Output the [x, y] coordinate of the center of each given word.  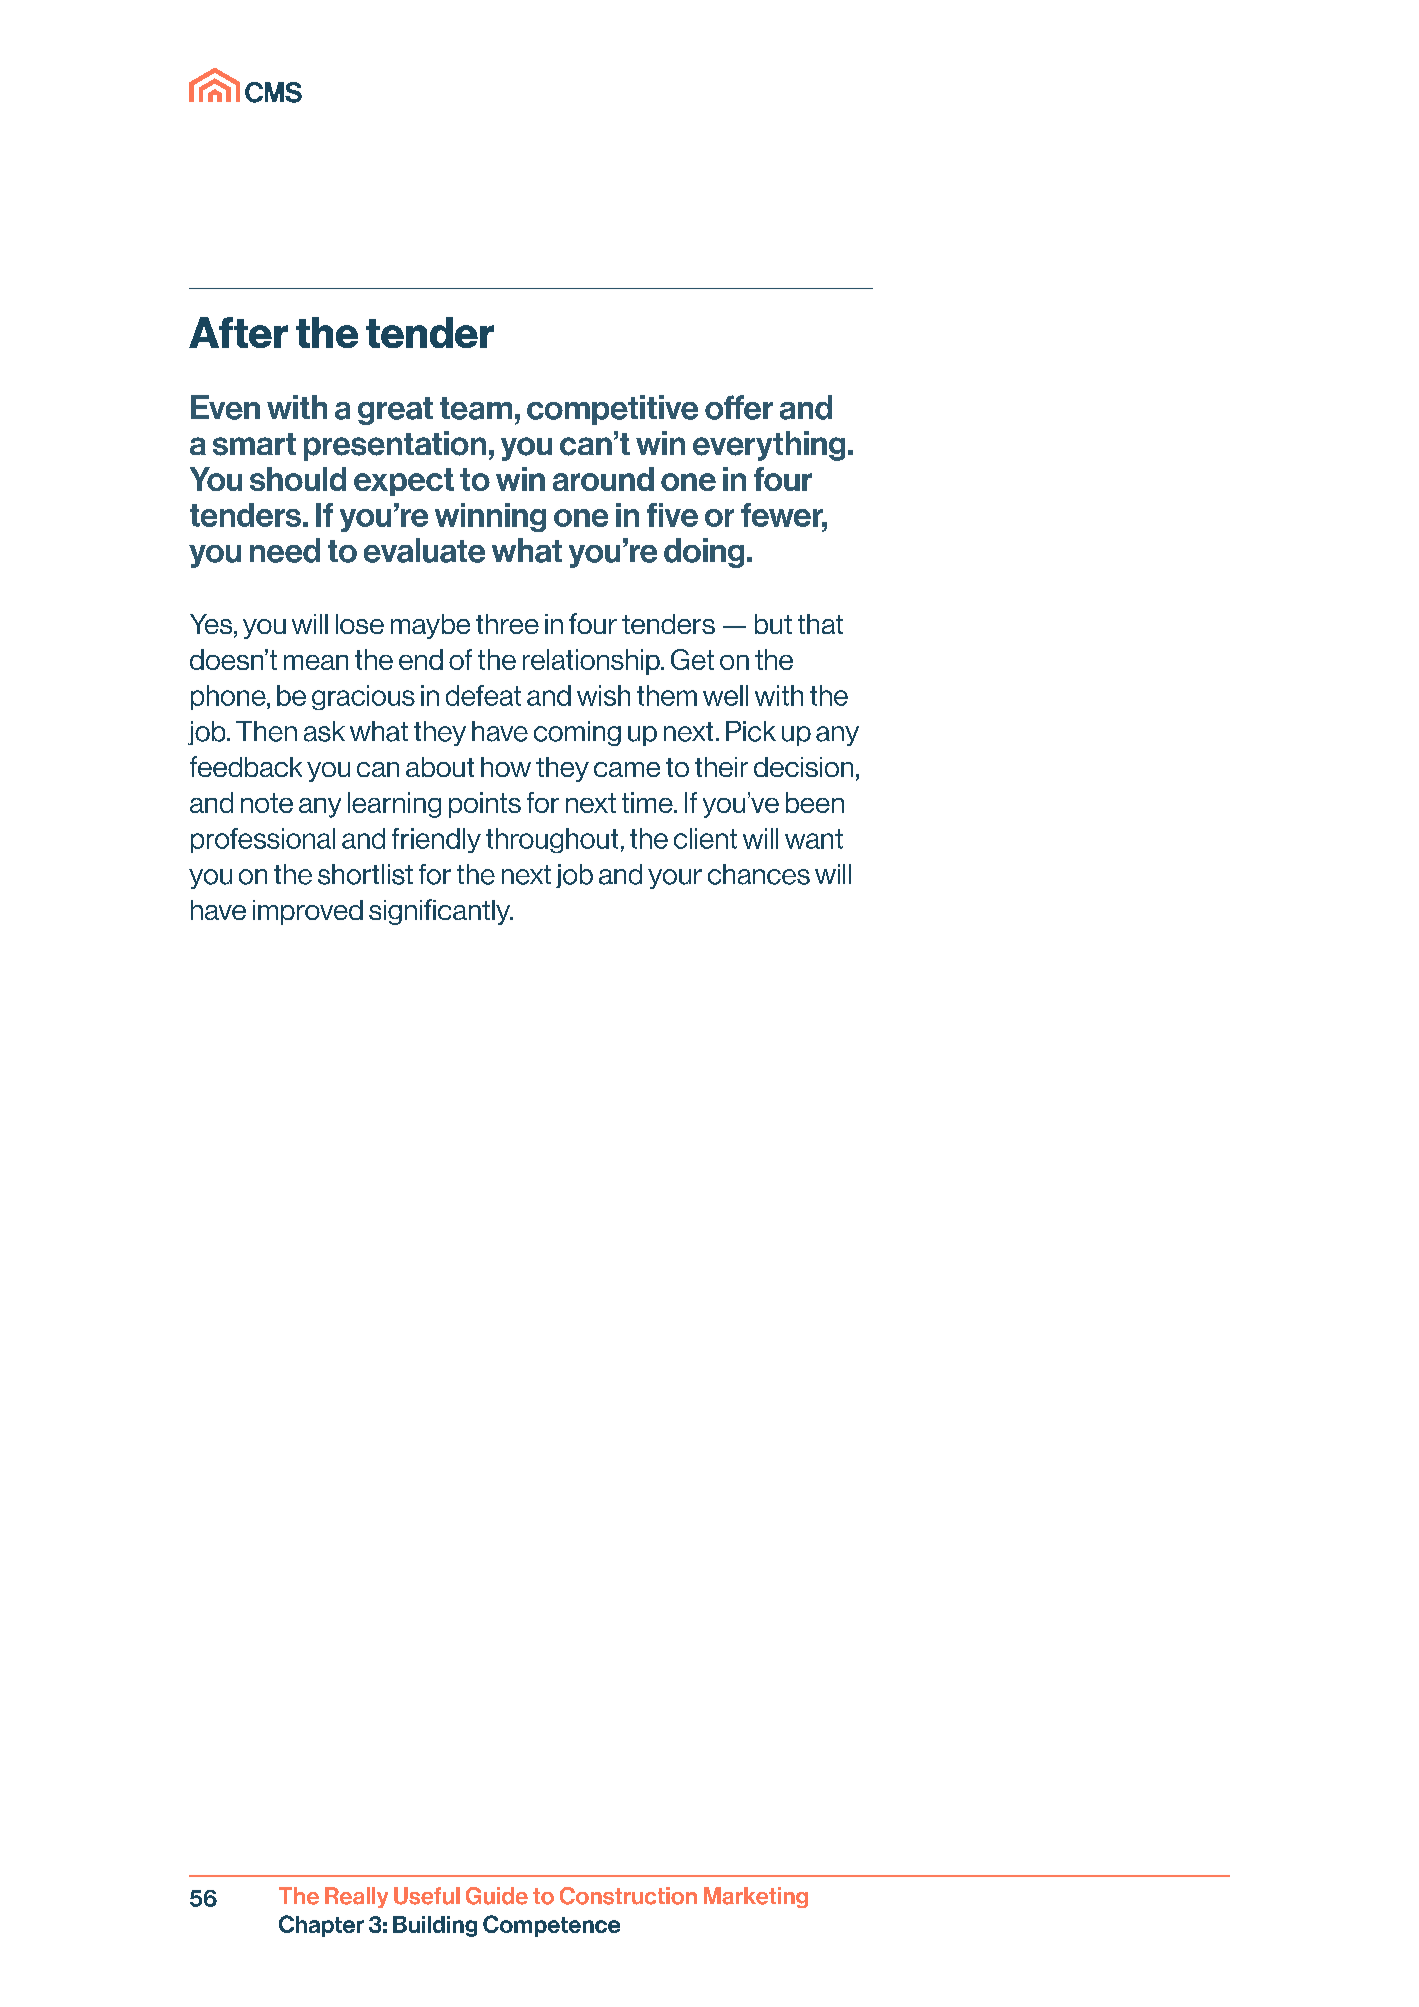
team [476, 408]
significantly [441, 912]
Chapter [321, 1926]
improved [308, 912]
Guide [497, 1896]
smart [254, 444]
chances [759, 874]
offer [739, 407]
